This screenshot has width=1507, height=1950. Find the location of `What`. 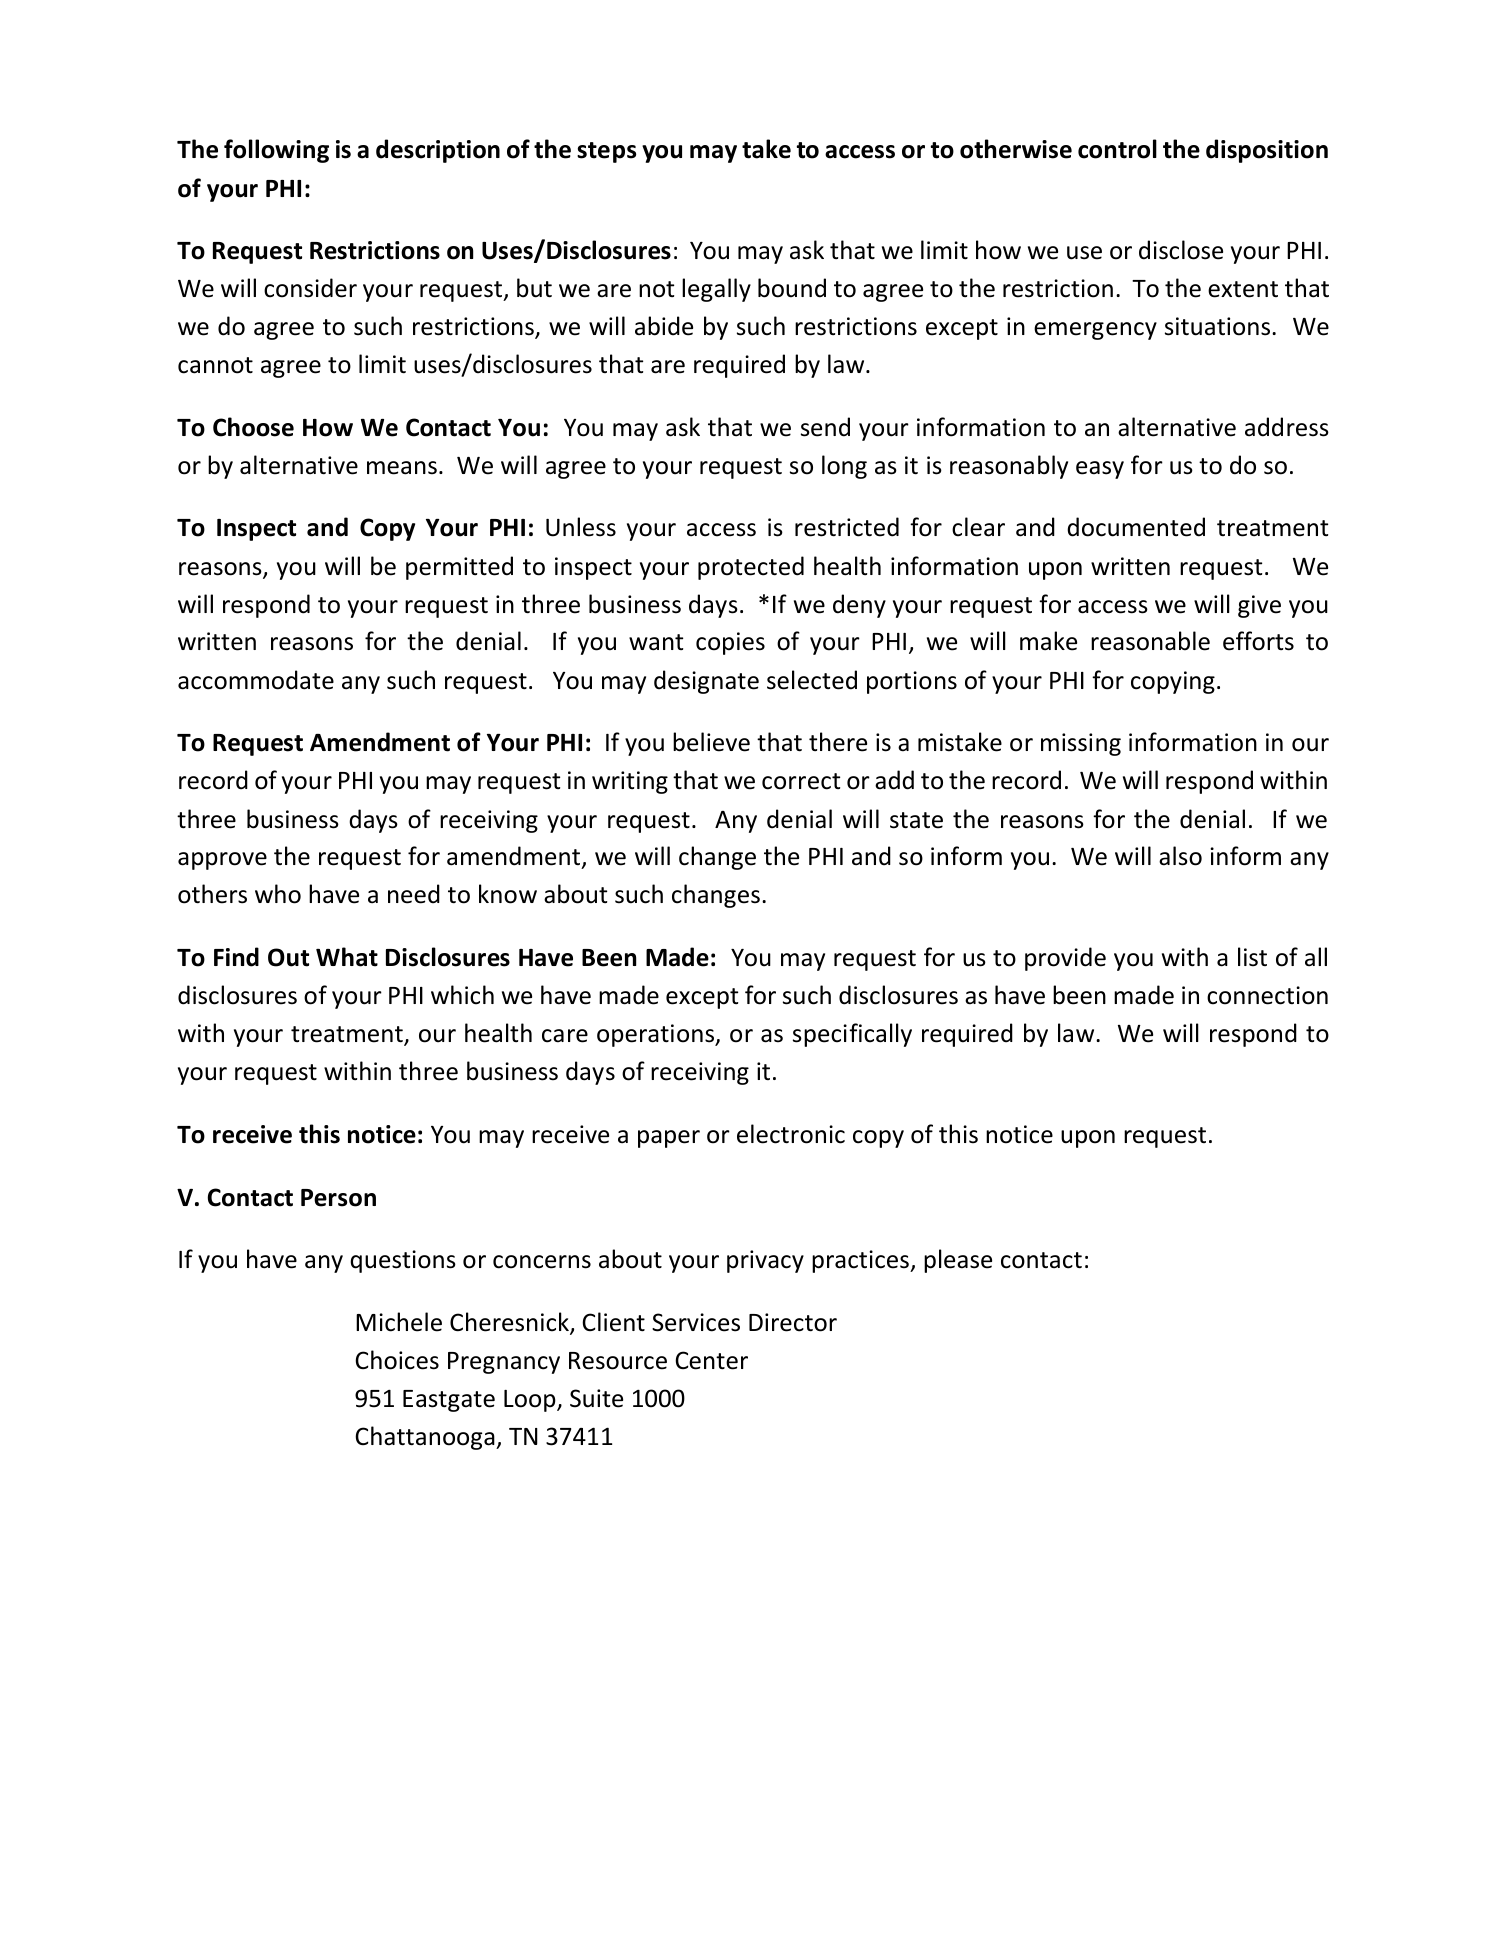

What is located at coordinates (347, 957).
